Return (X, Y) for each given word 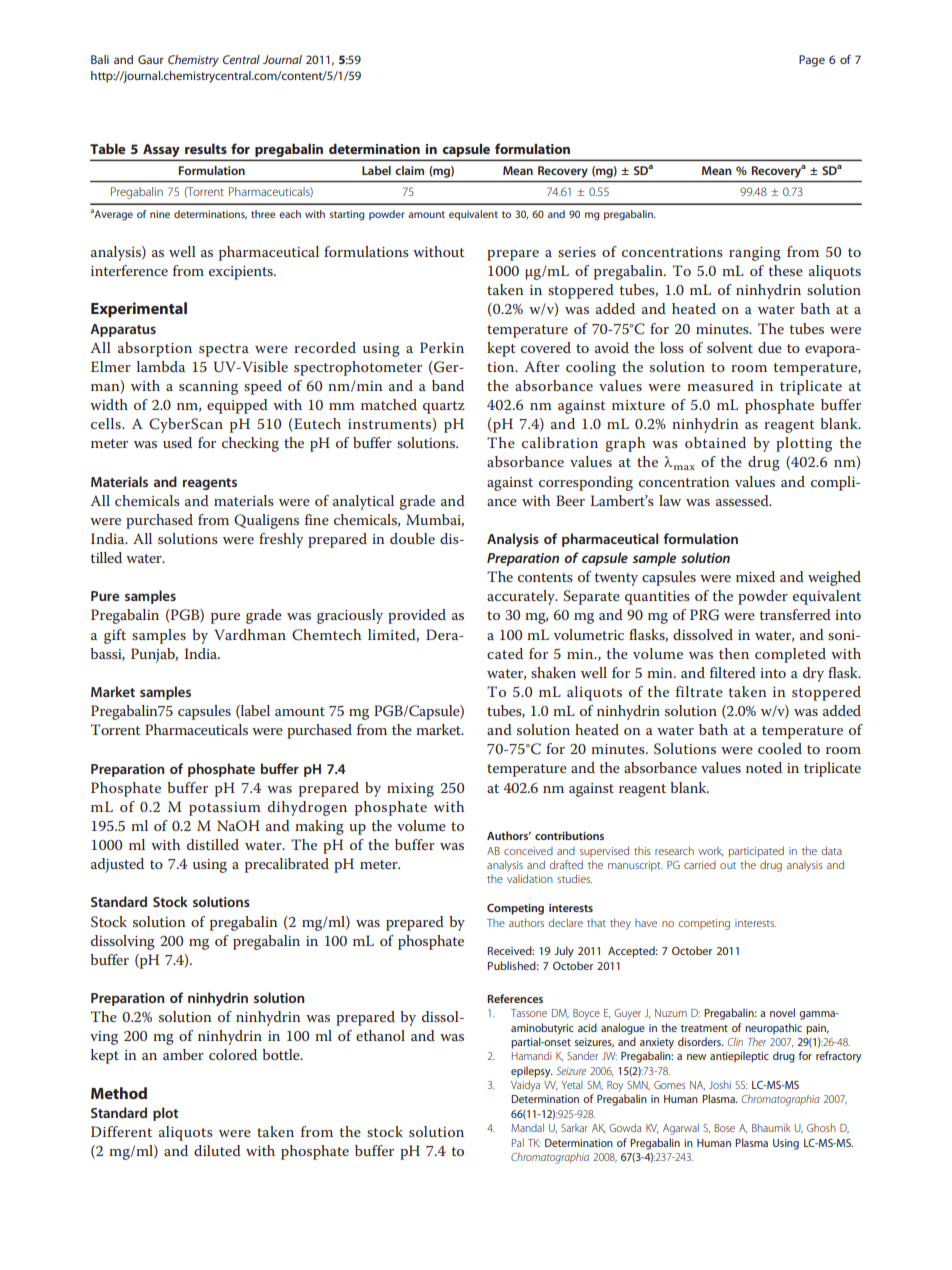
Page (812, 61)
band (448, 385)
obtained (715, 442)
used (177, 442)
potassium (225, 809)
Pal (518, 1143)
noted (764, 767)
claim (409, 170)
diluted (217, 1150)
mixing (410, 790)
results (206, 149)
